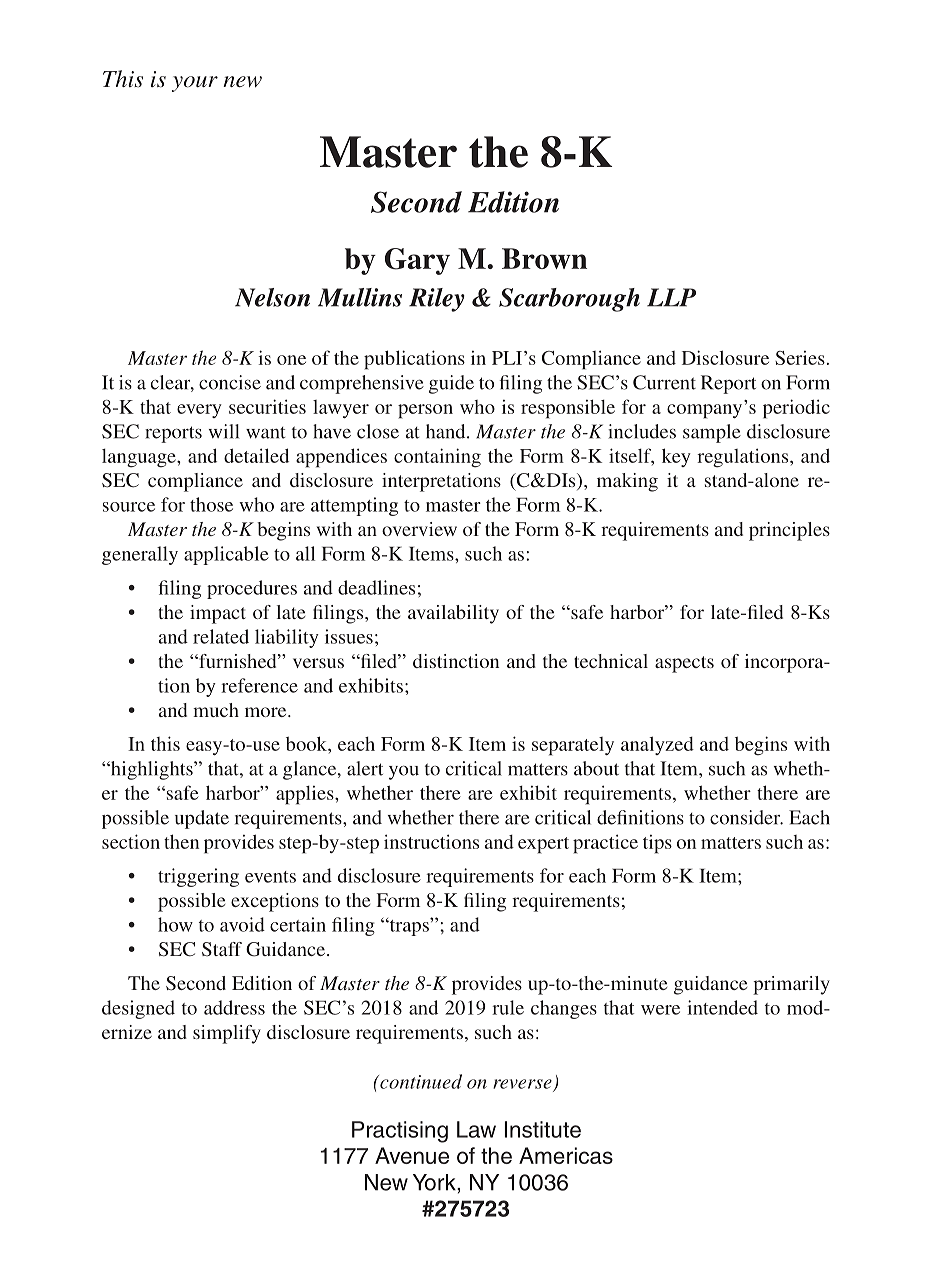 Image resolution: width=932 pixels, height=1288 pixels. What do you see at coordinates (684, 664) in the image?
I see `aspects` at bounding box center [684, 664].
